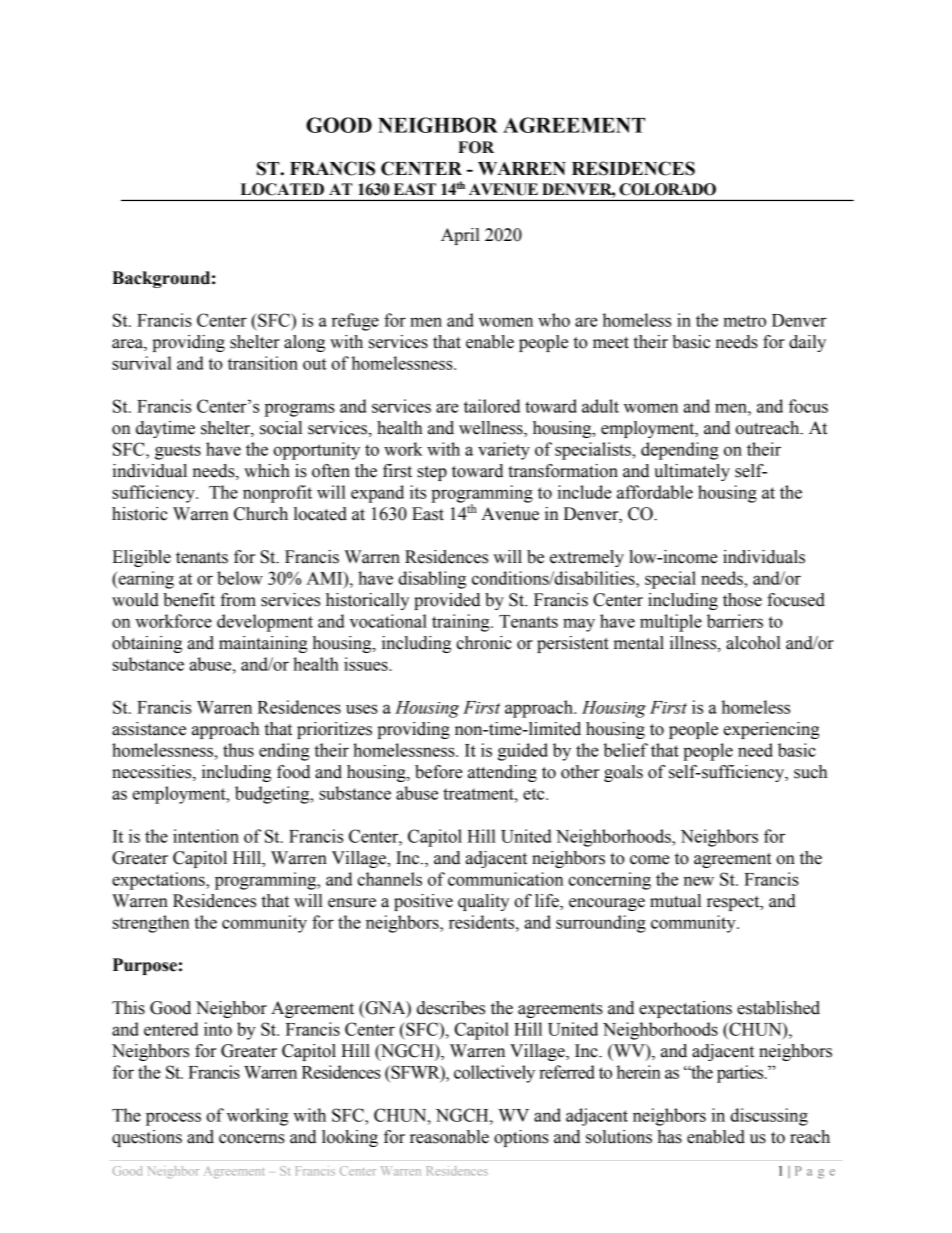  What do you see at coordinates (304, 343) in the screenshot?
I see `along` at bounding box center [304, 343].
